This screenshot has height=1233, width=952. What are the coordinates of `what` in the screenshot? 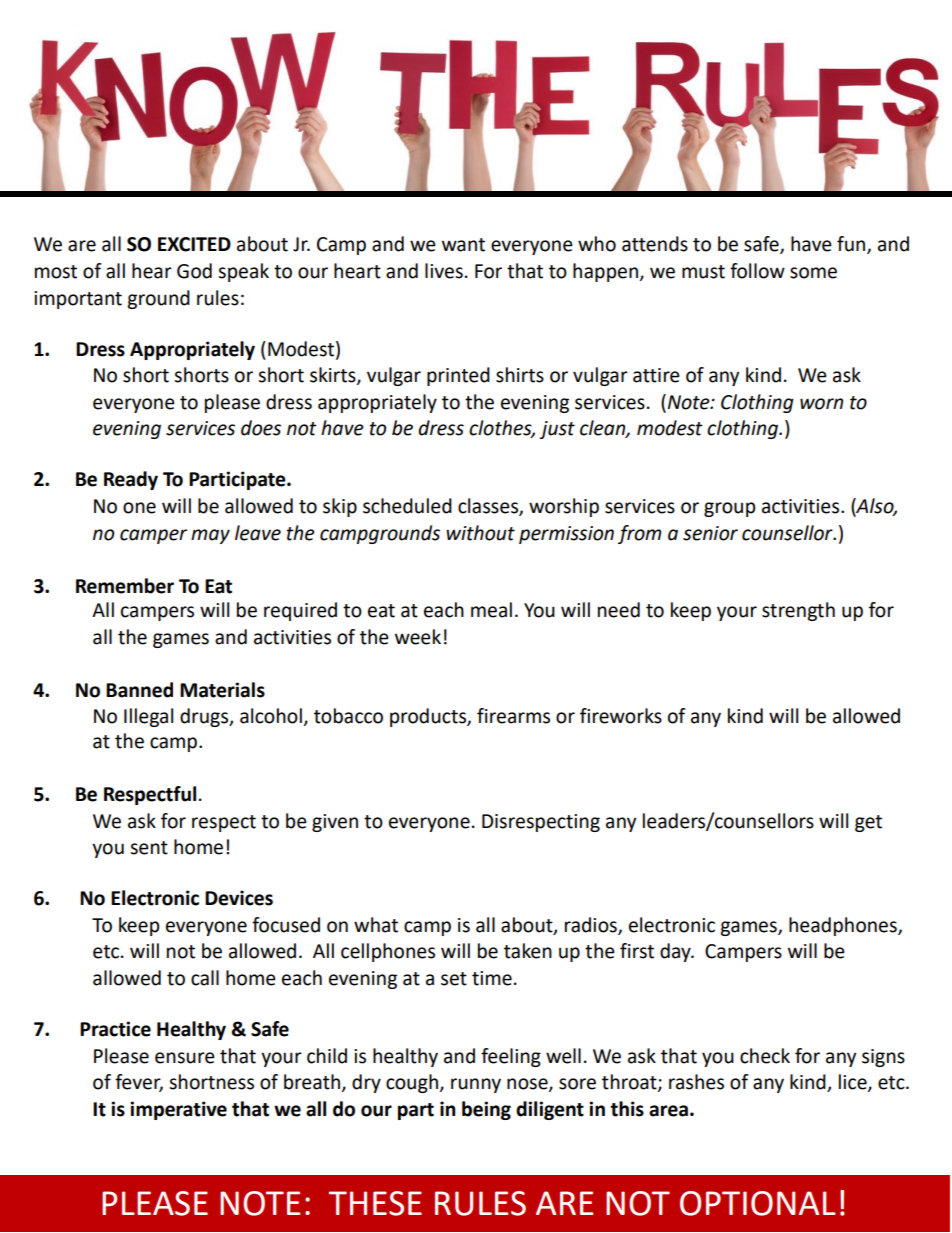 It's located at (376, 925).
